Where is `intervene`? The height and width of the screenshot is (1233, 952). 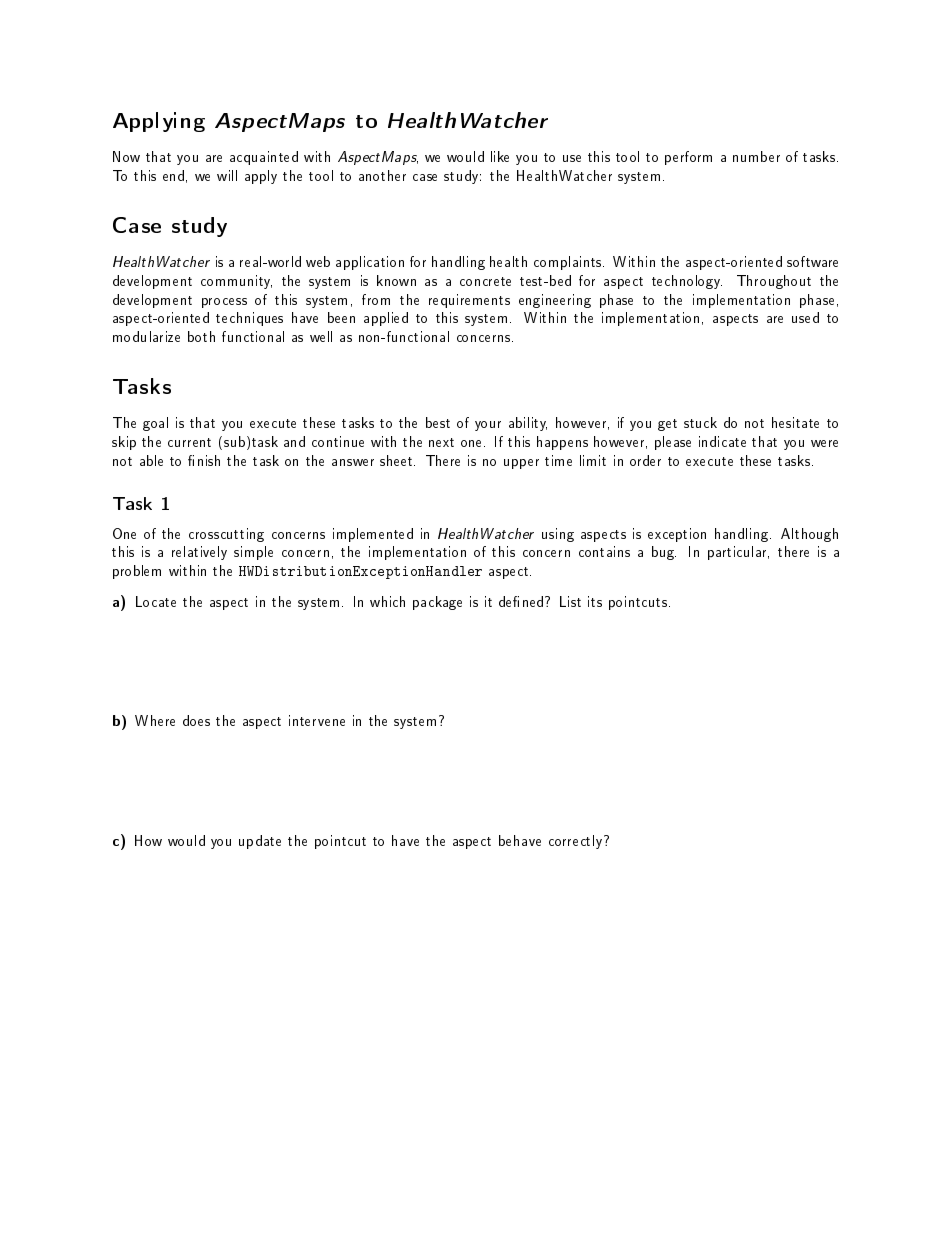
intervene is located at coordinates (317, 720).
